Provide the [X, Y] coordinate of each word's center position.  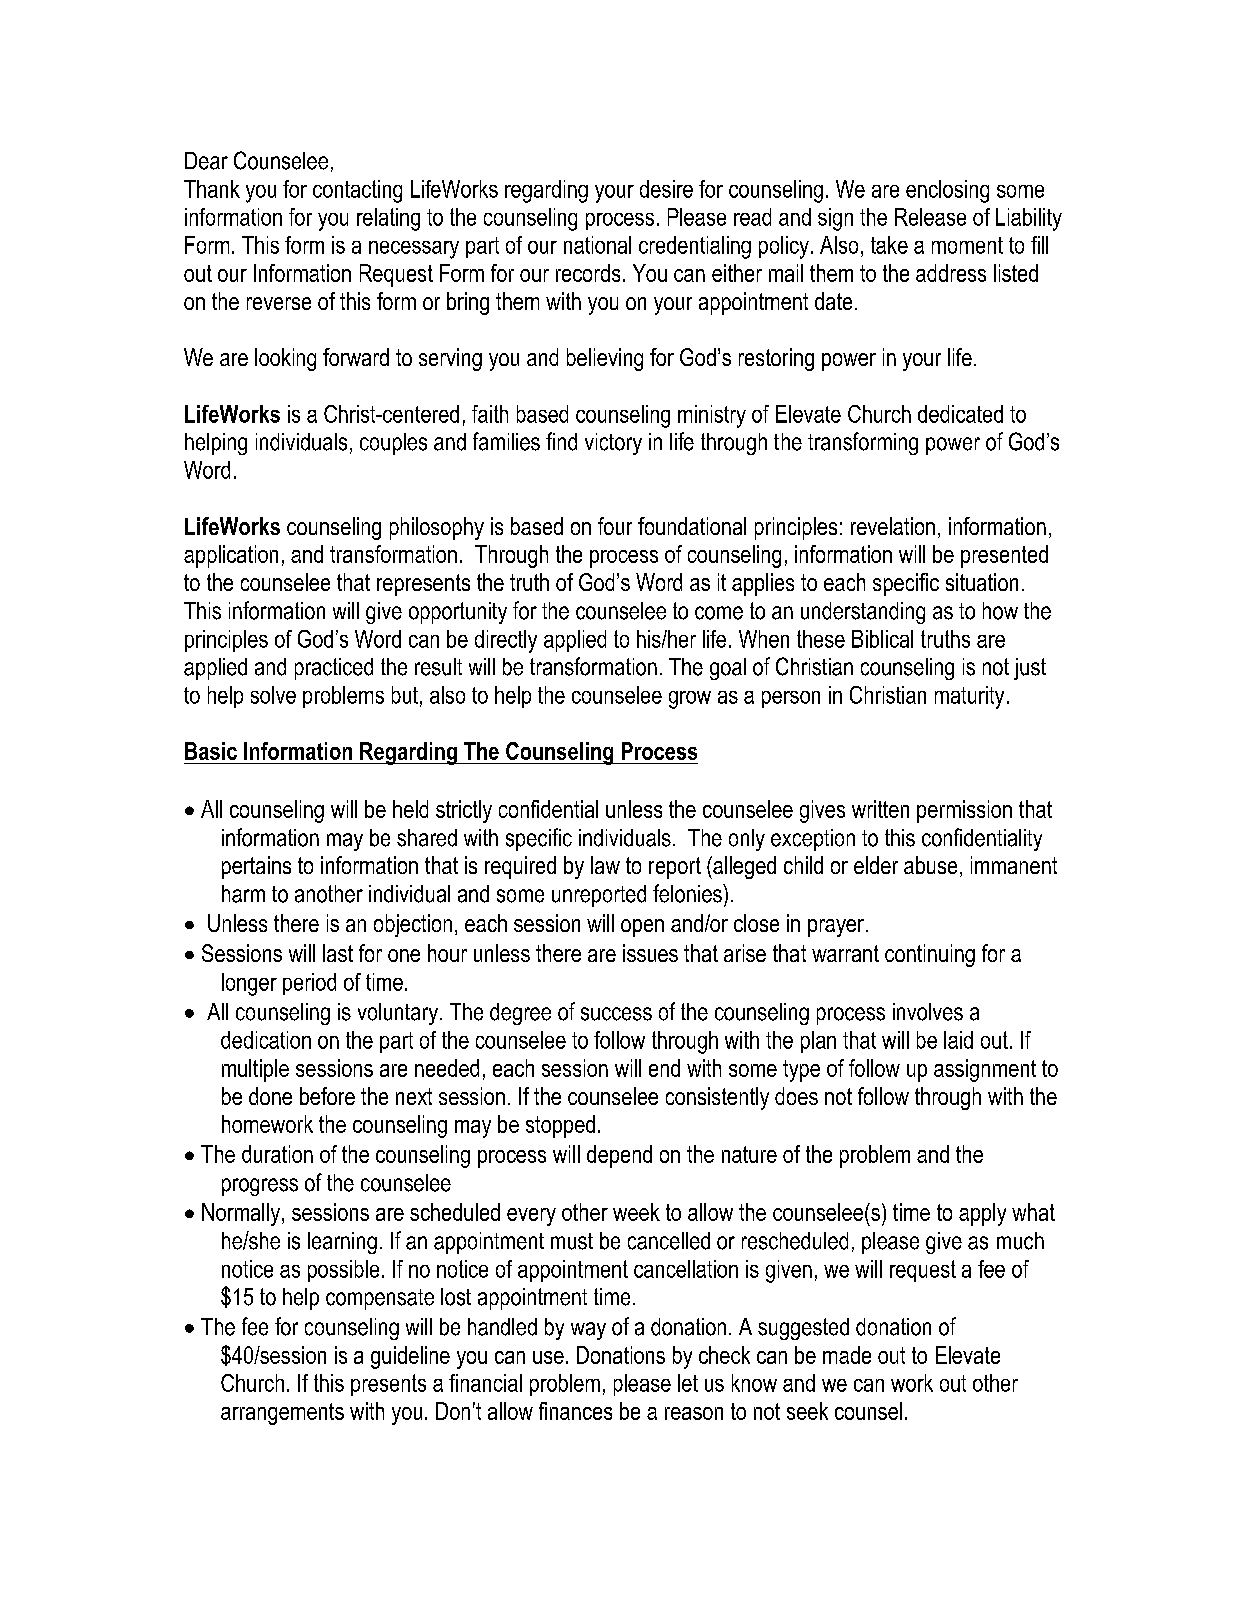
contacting [357, 191]
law [605, 865]
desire [666, 189]
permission [964, 811]
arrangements [282, 1414]
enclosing [947, 191]
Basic [211, 751]
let [688, 1383]
